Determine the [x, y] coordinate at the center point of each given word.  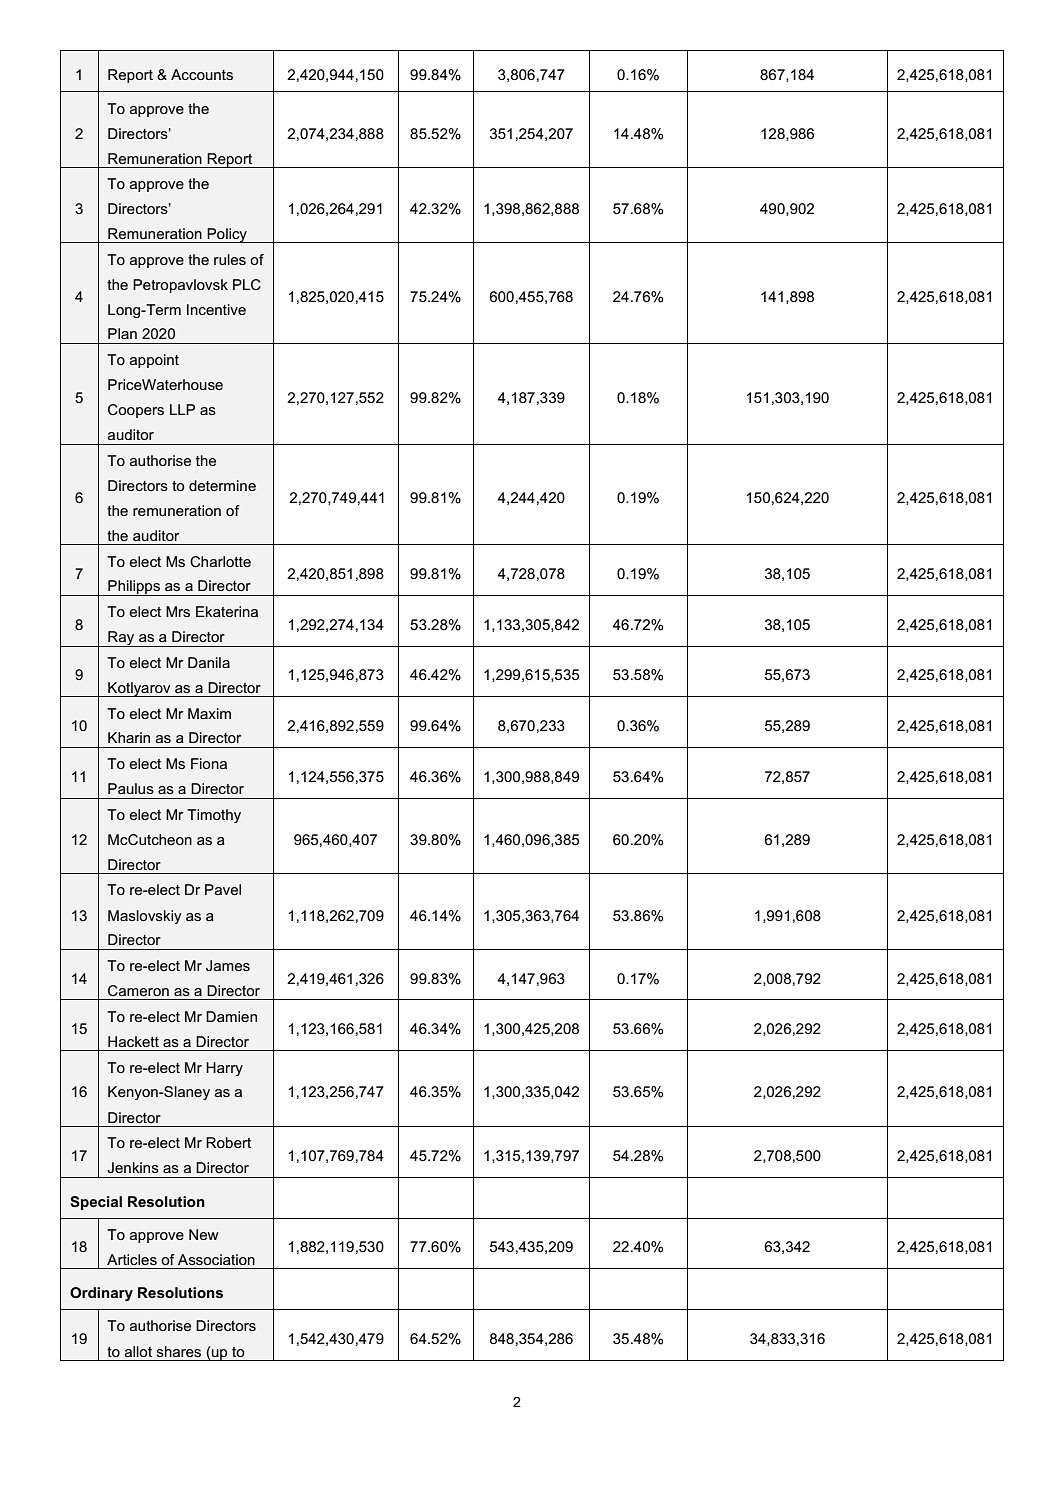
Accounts [202, 74]
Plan [122, 333]
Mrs [178, 611]
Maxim [209, 713]
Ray [121, 639]
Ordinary [101, 1294]
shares [179, 1351]
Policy [227, 235]
